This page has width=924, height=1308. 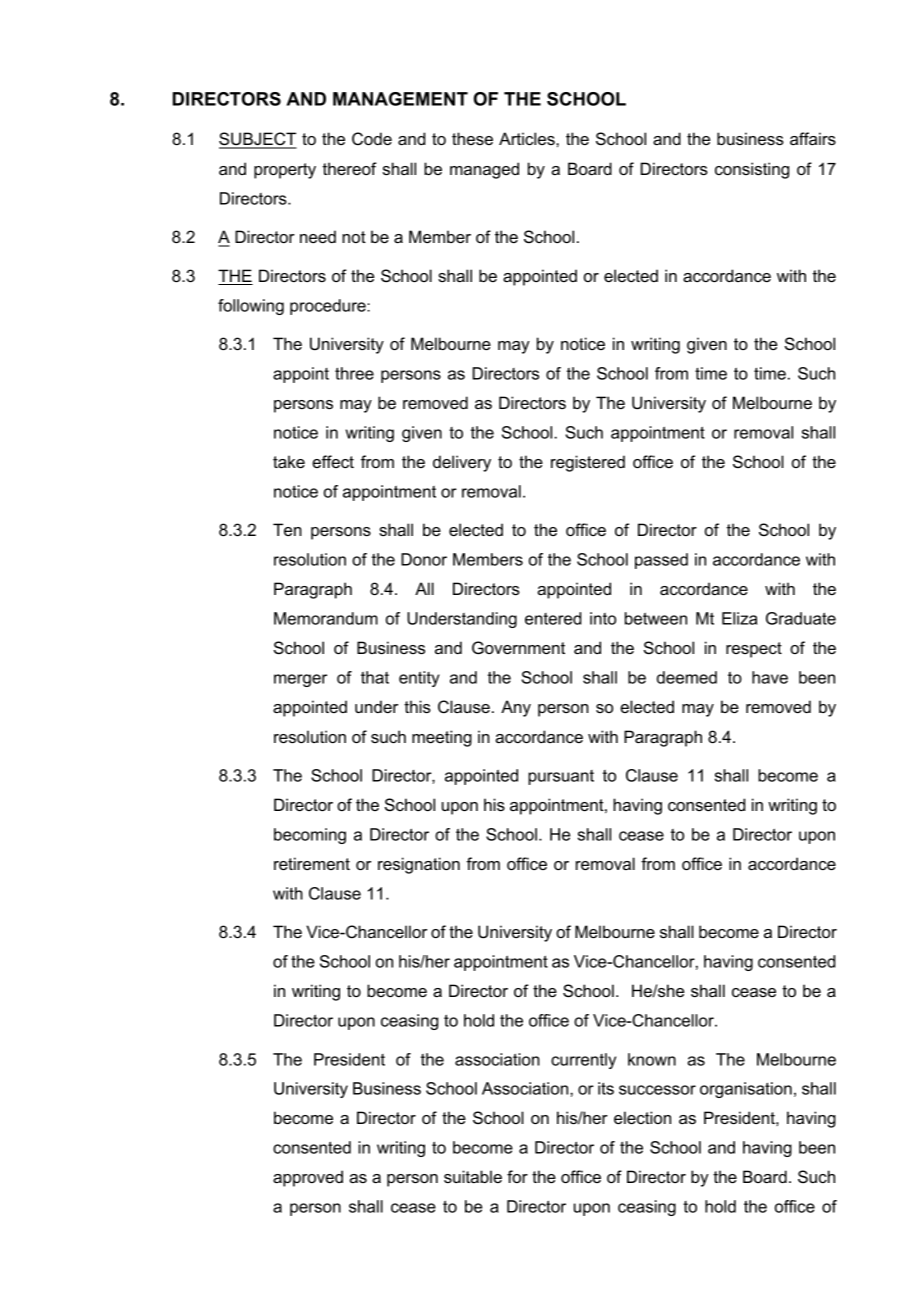 What do you see at coordinates (528, 138) in the page?
I see `Articles` at bounding box center [528, 138].
